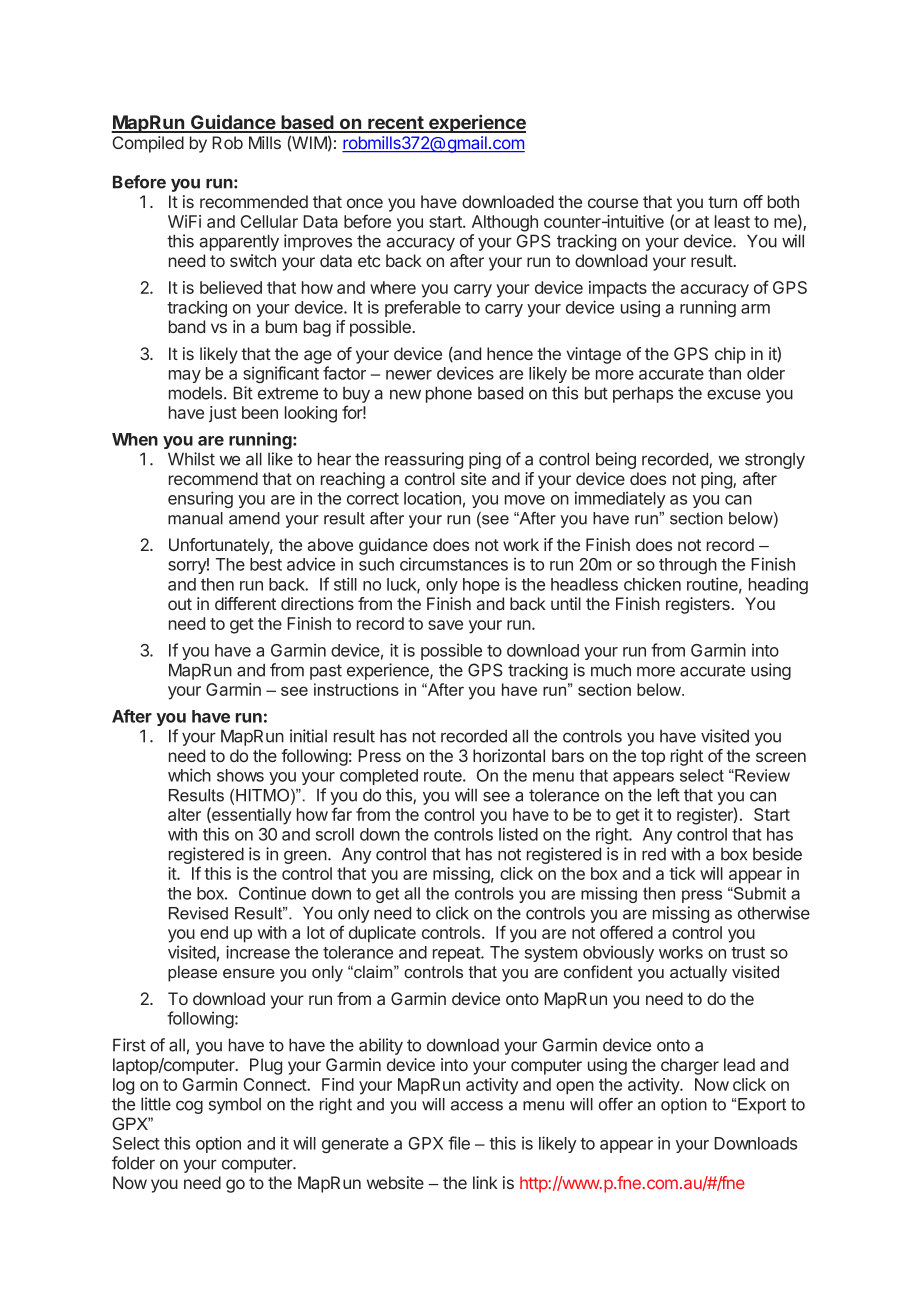 The image size is (924, 1308). I want to click on please, so click(192, 973).
